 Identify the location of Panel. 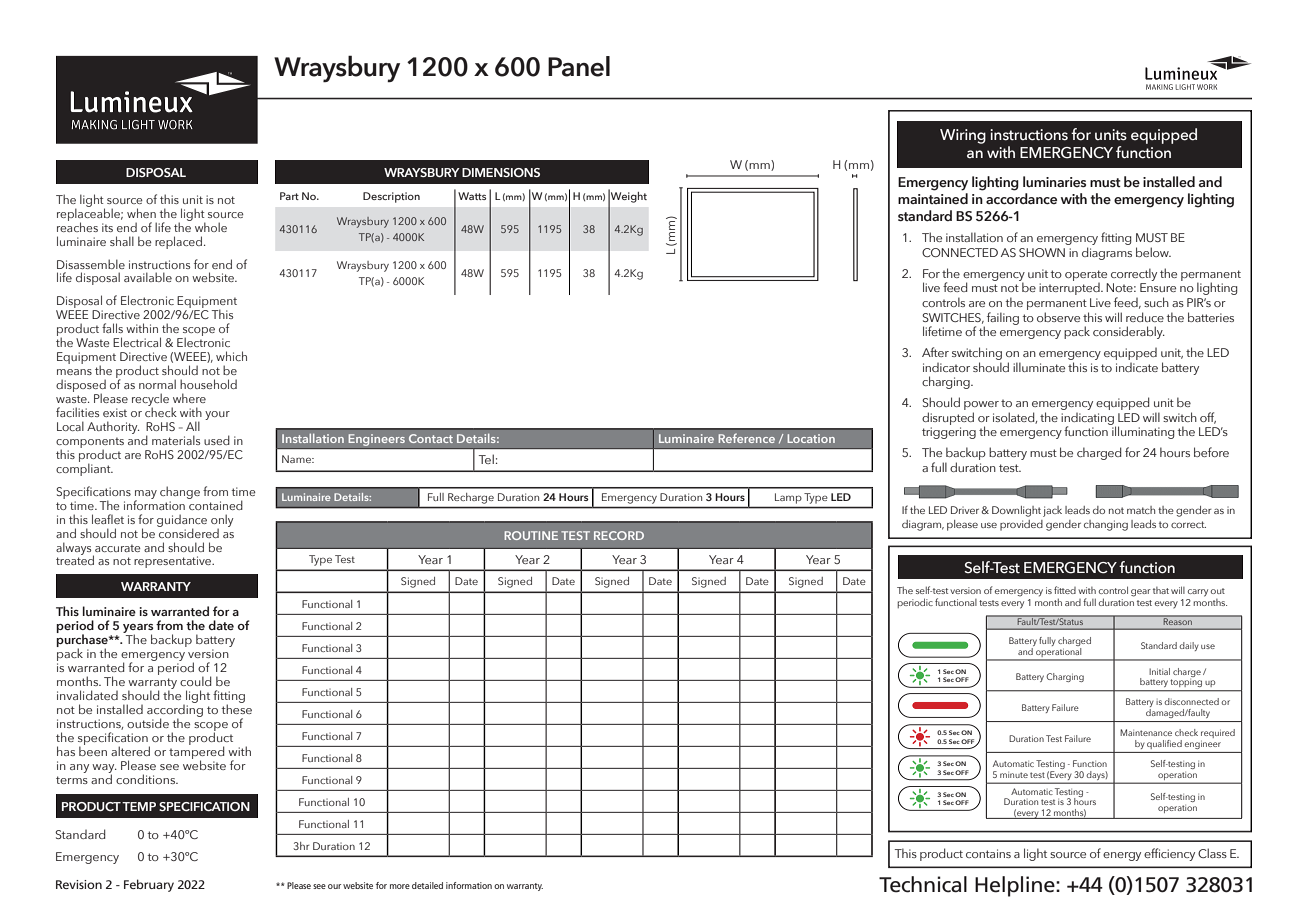
(579, 66).
